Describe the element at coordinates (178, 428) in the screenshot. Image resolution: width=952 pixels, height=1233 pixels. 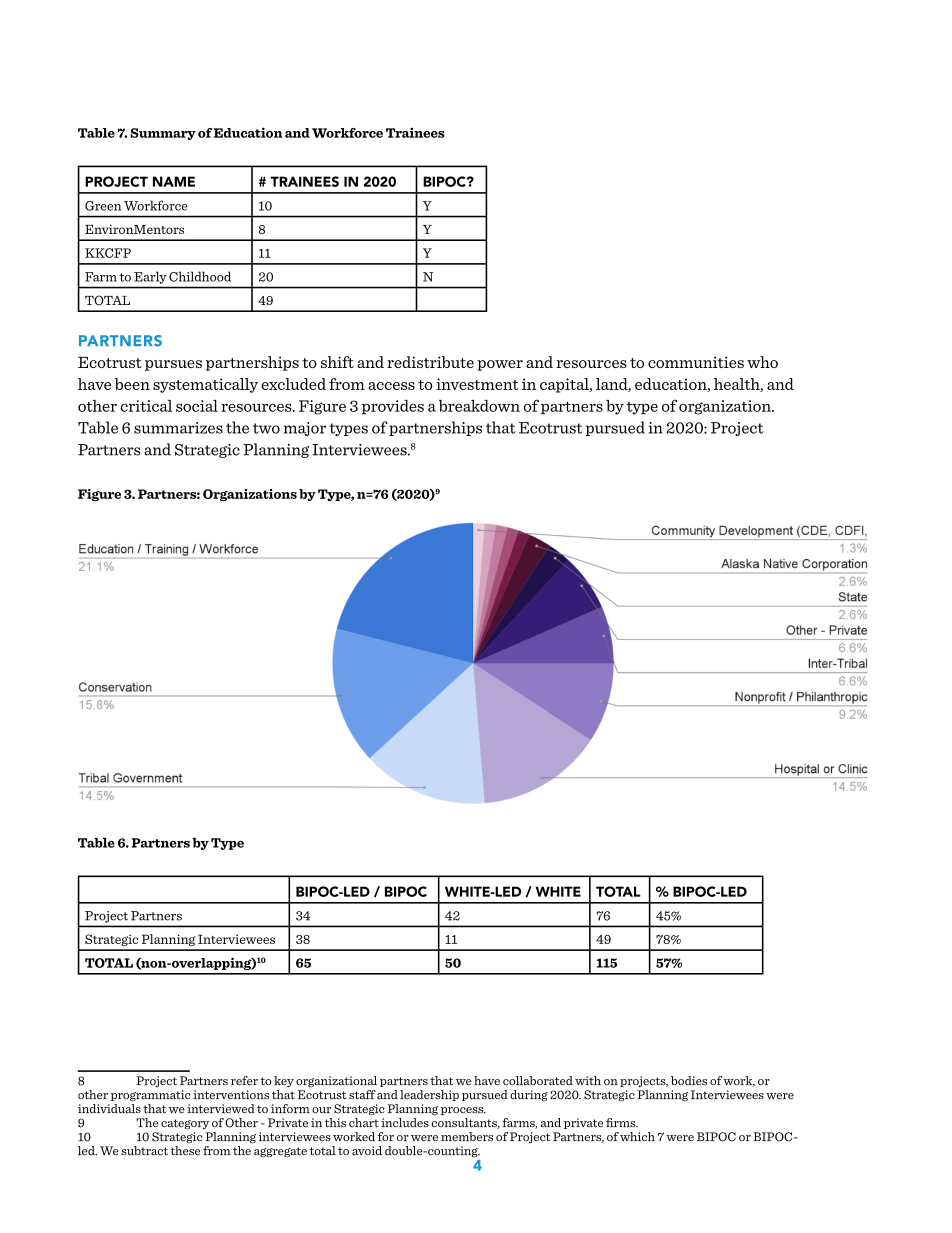
I see `summarizes` at that location.
